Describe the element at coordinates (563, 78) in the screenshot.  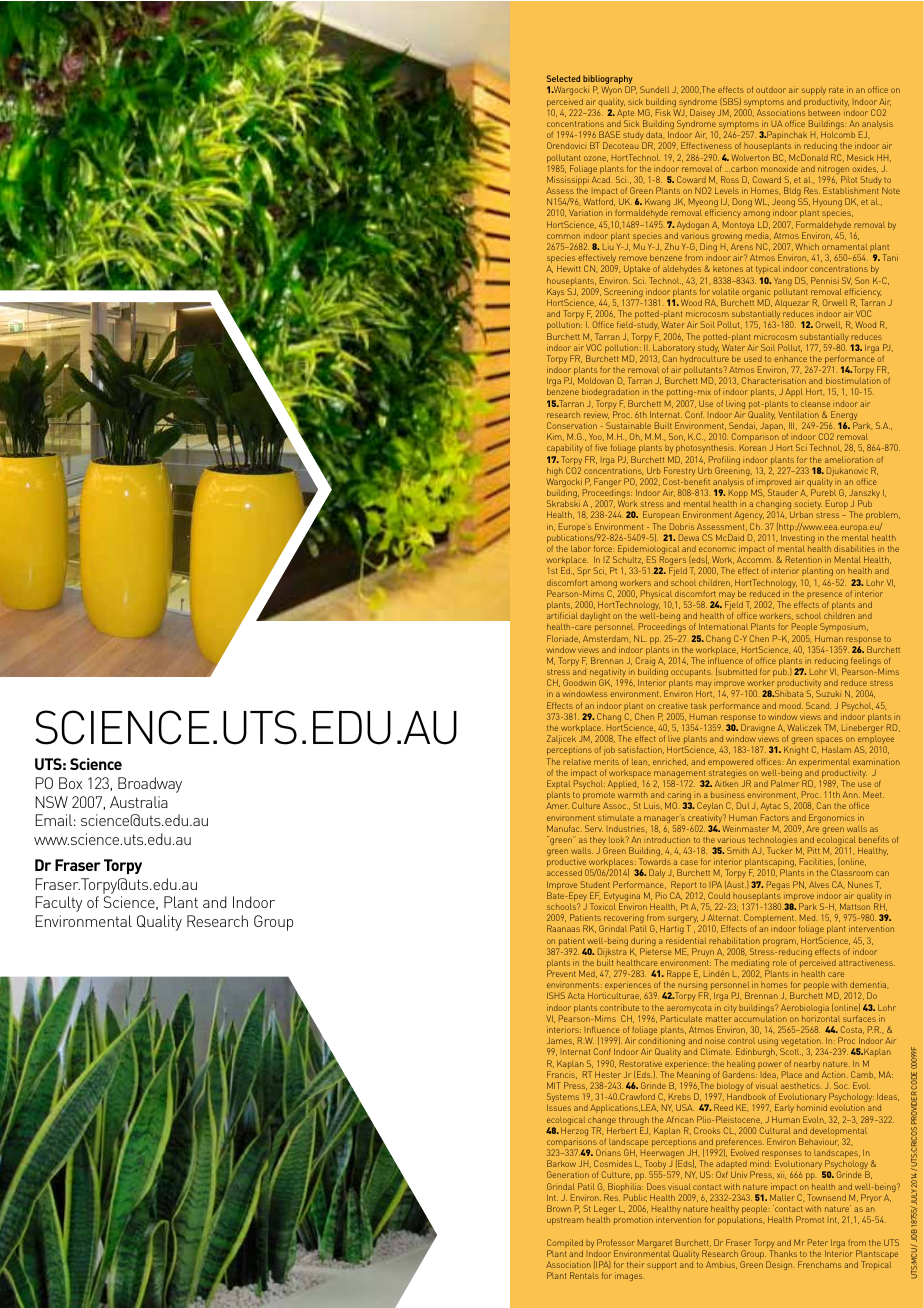
I see `Selected` at that location.
